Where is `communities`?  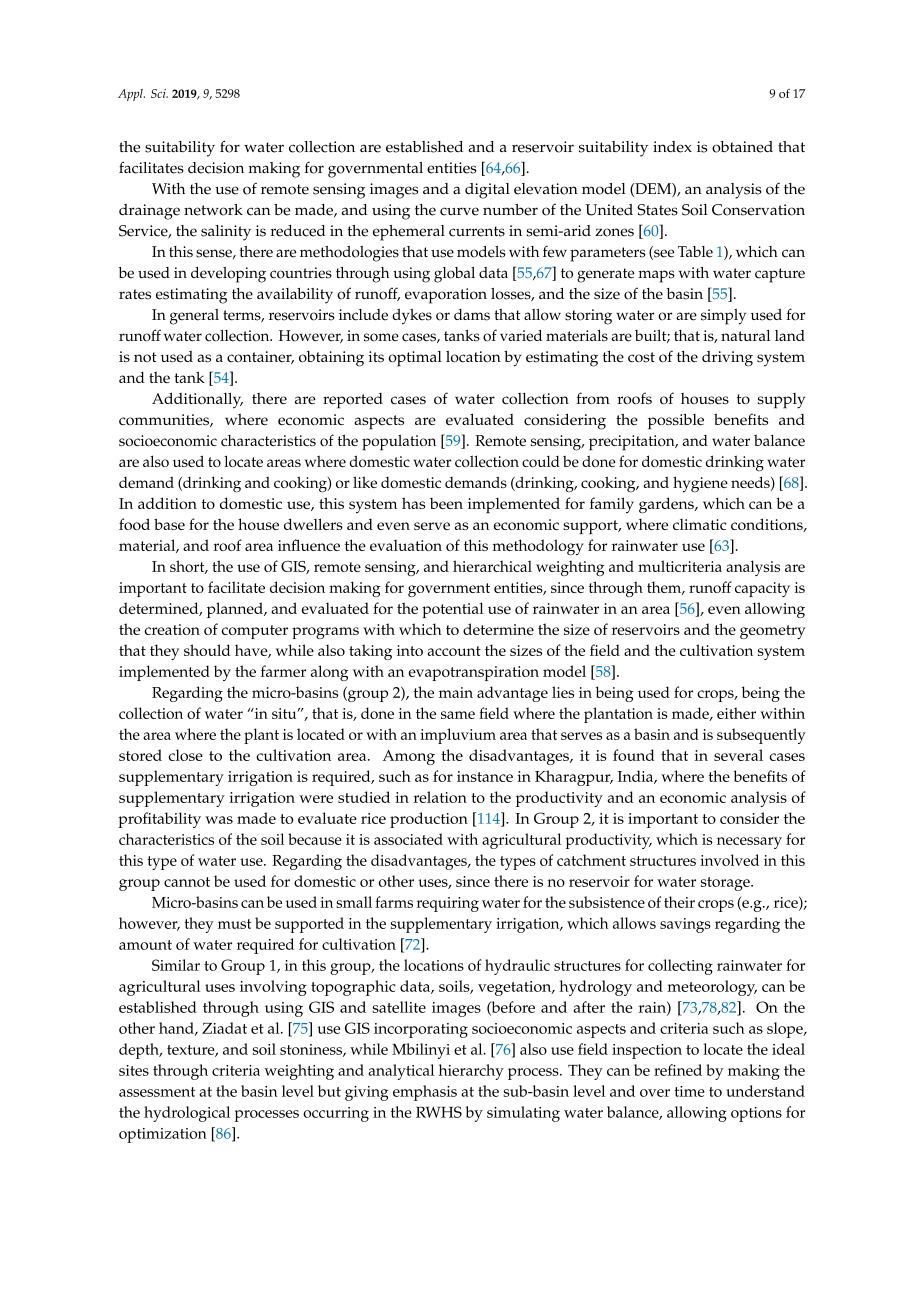
communities is located at coordinates (165, 420).
